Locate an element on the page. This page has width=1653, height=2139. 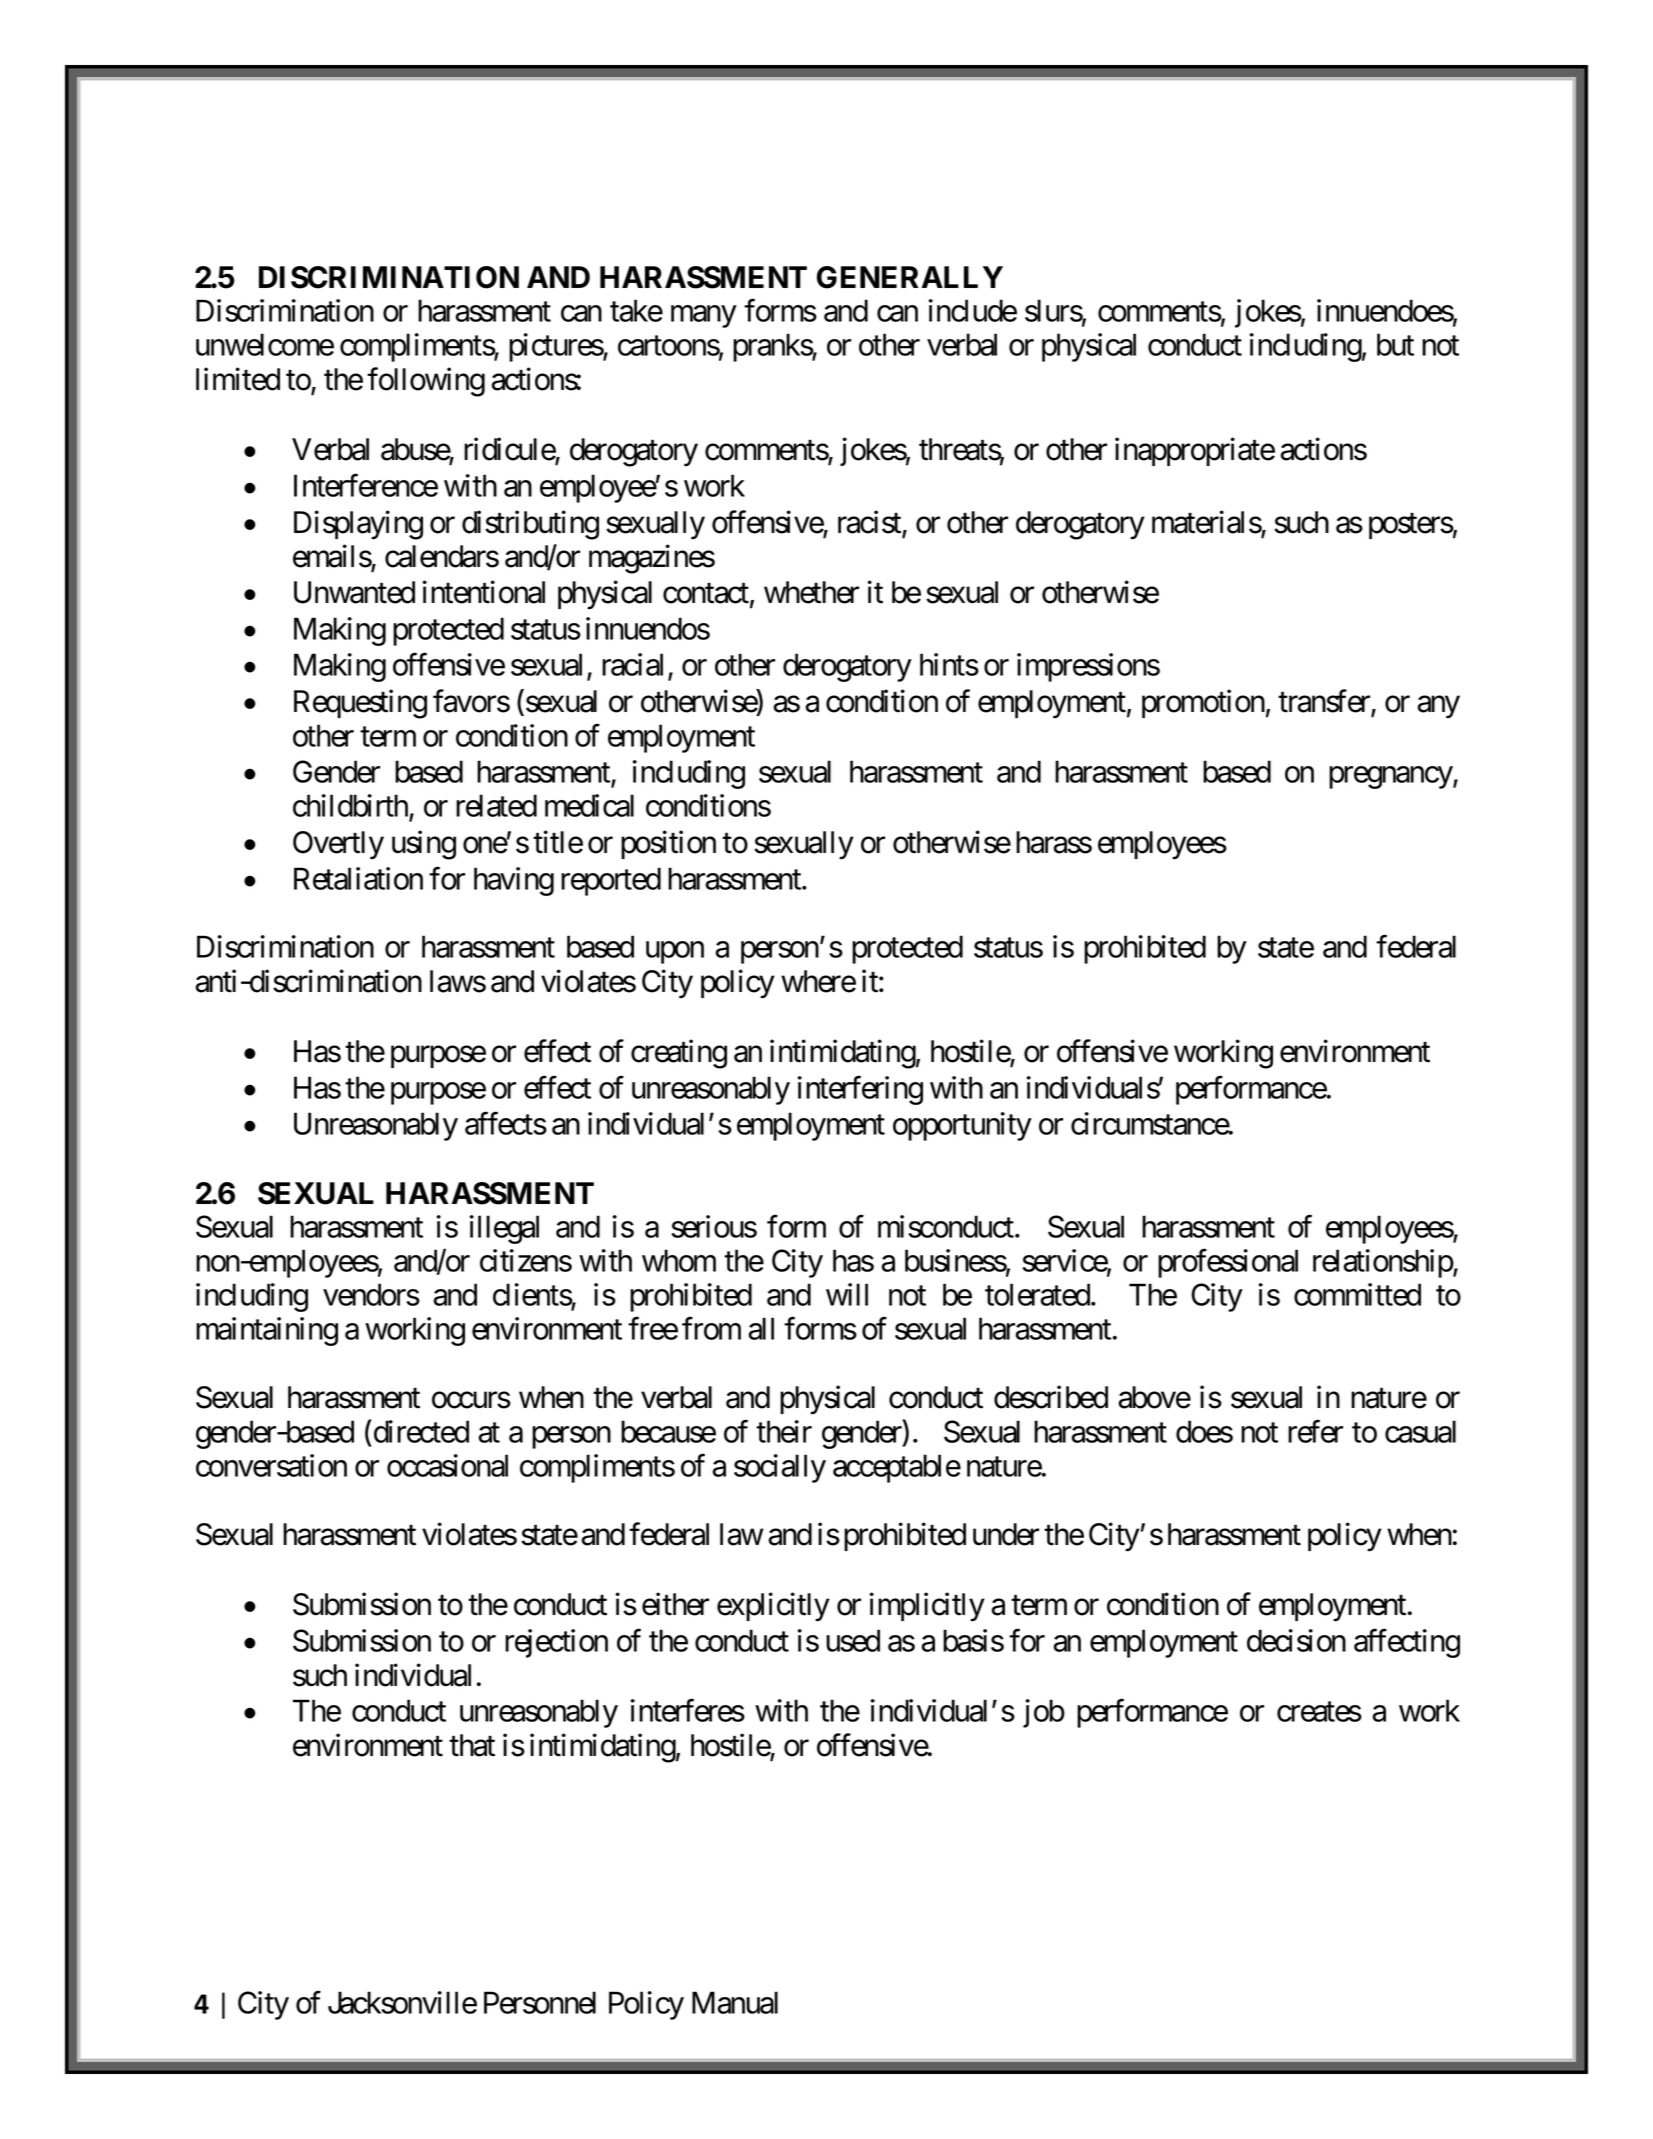
Retaliation is located at coordinates (358, 878).
